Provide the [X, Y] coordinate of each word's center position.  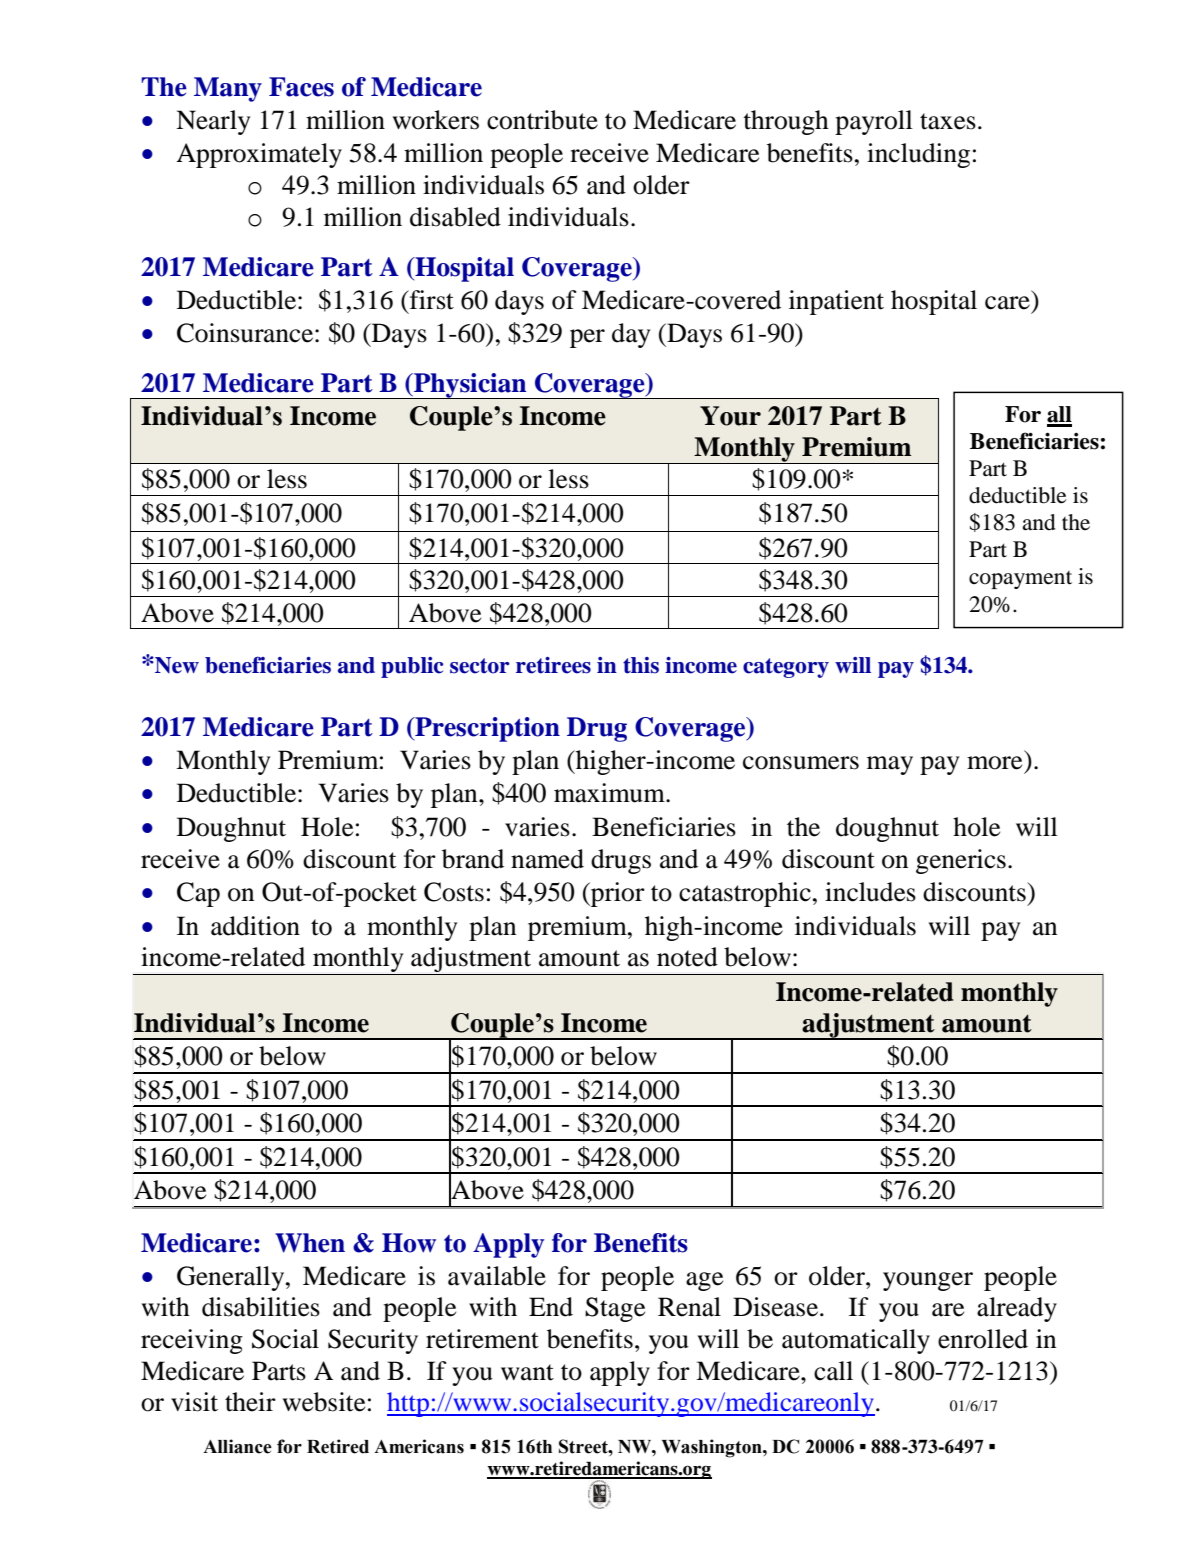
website [324, 1402]
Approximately [259, 155]
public [412, 667]
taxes [948, 121]
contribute [542, 120]
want [527, 1372]
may [890, 765]
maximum [610, 793]
